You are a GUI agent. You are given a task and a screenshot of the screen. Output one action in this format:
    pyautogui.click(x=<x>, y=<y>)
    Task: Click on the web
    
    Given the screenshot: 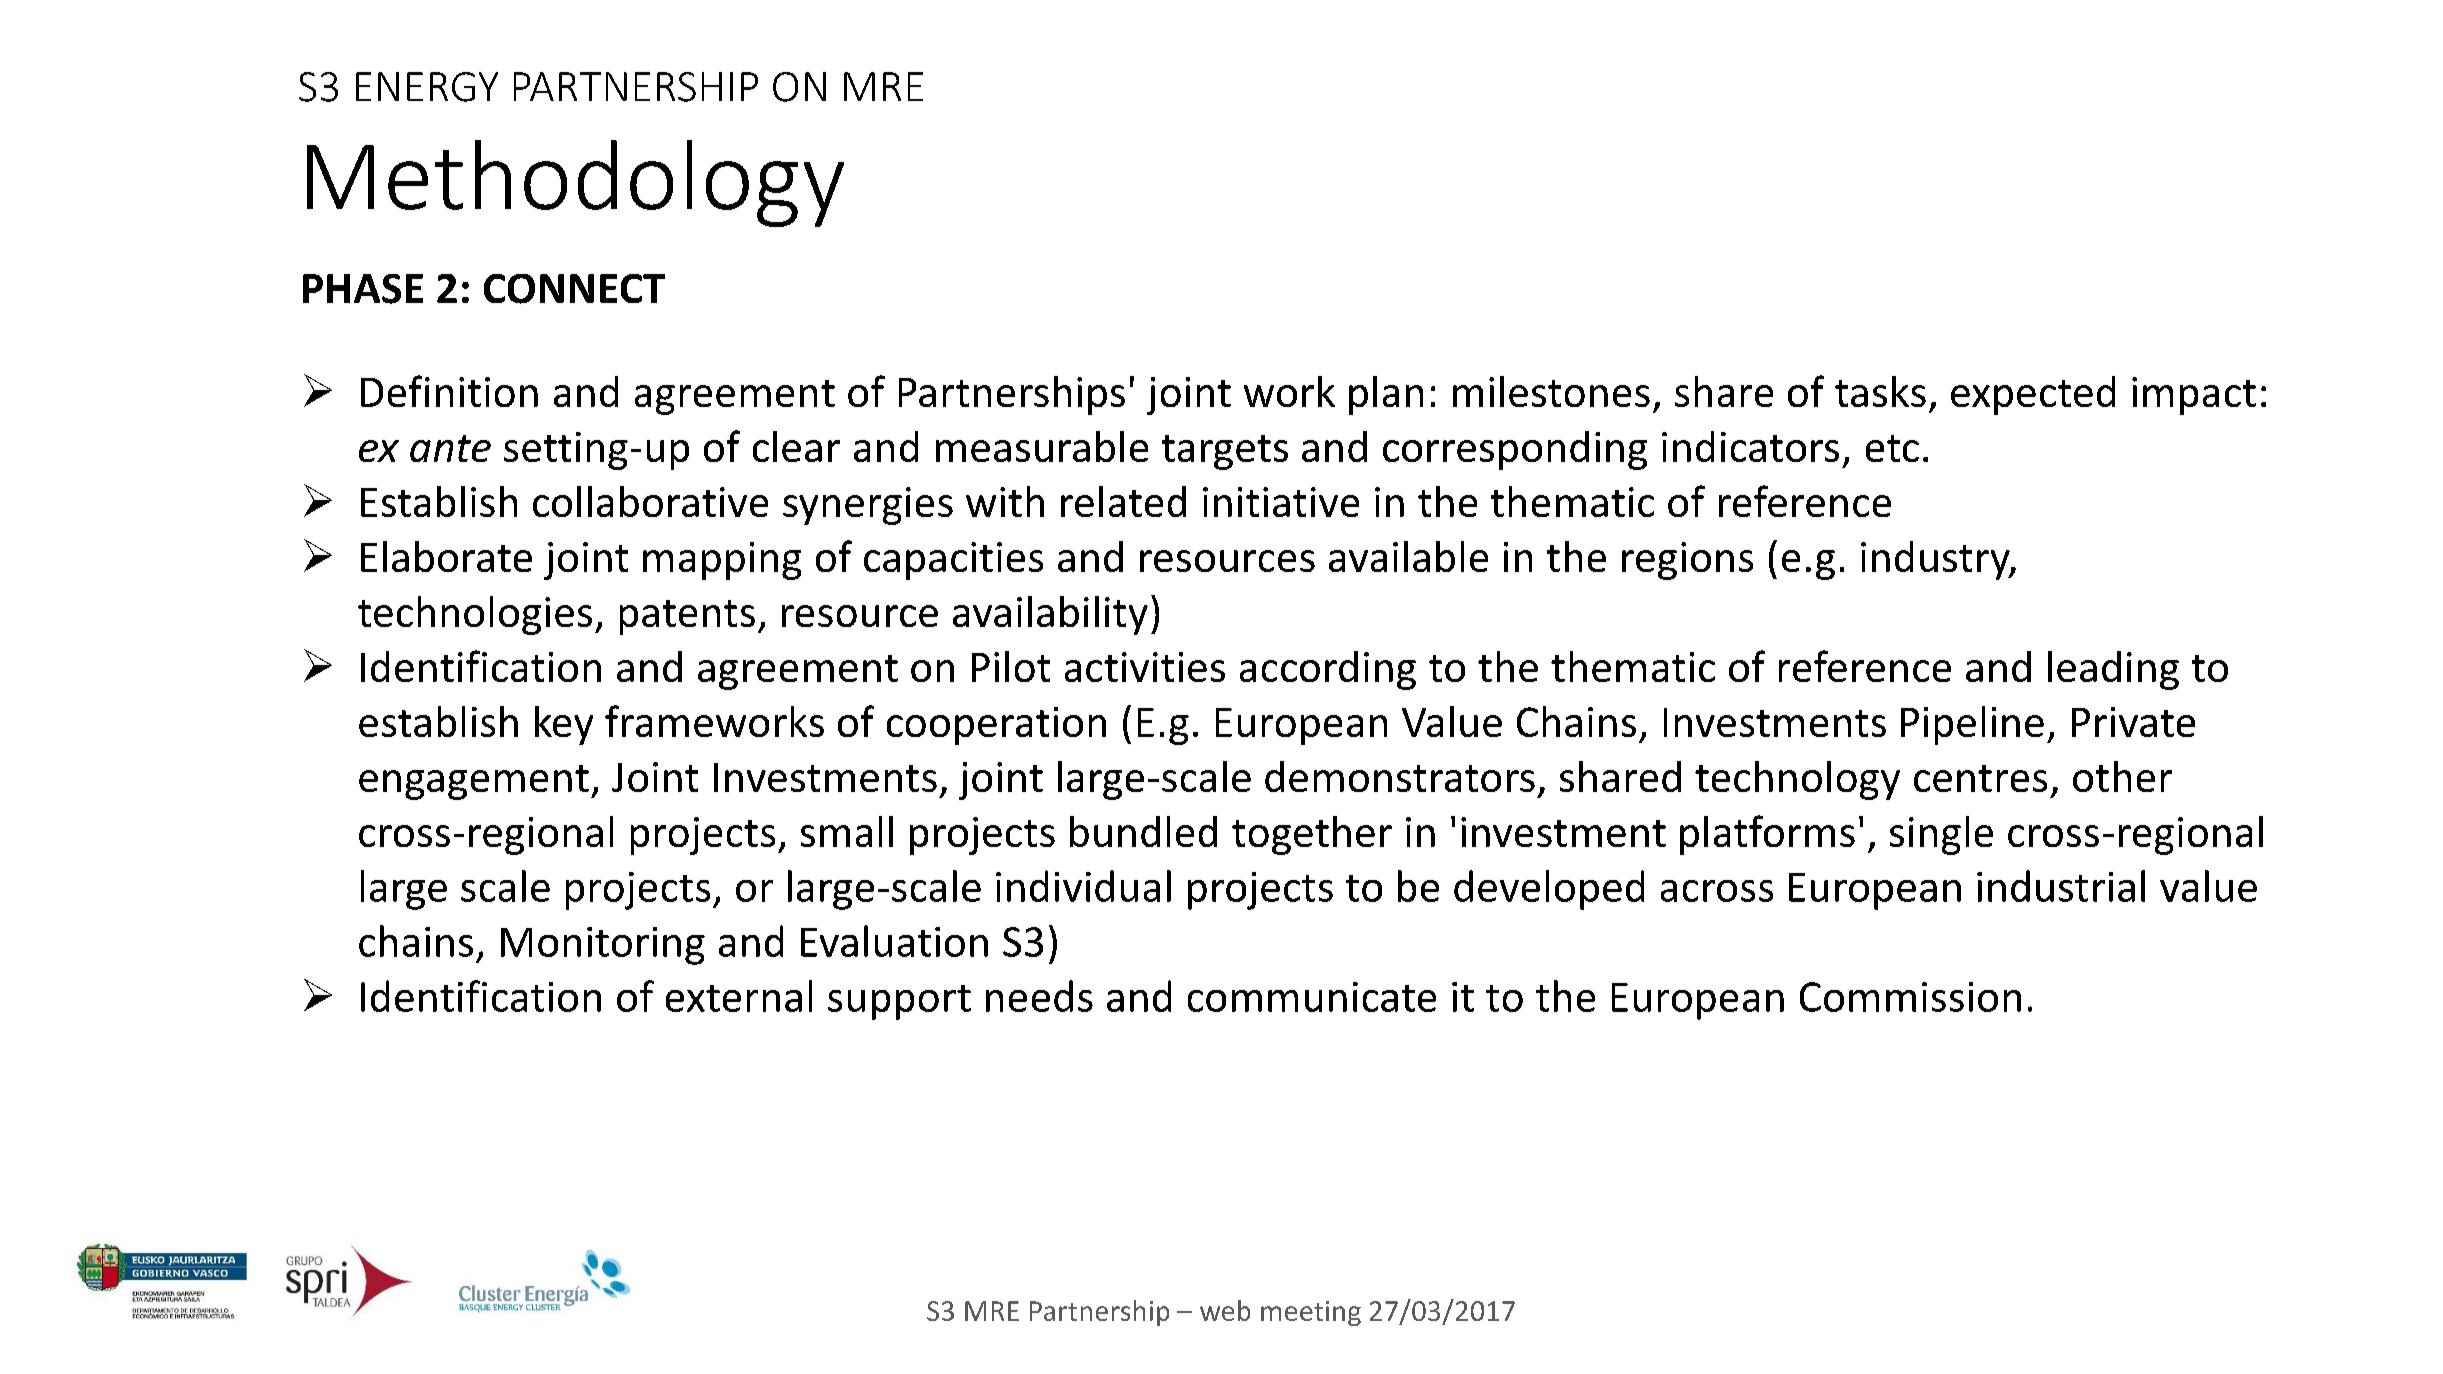 What is the action you would take?
    pyautogui.click(x=1225, y=1310)
